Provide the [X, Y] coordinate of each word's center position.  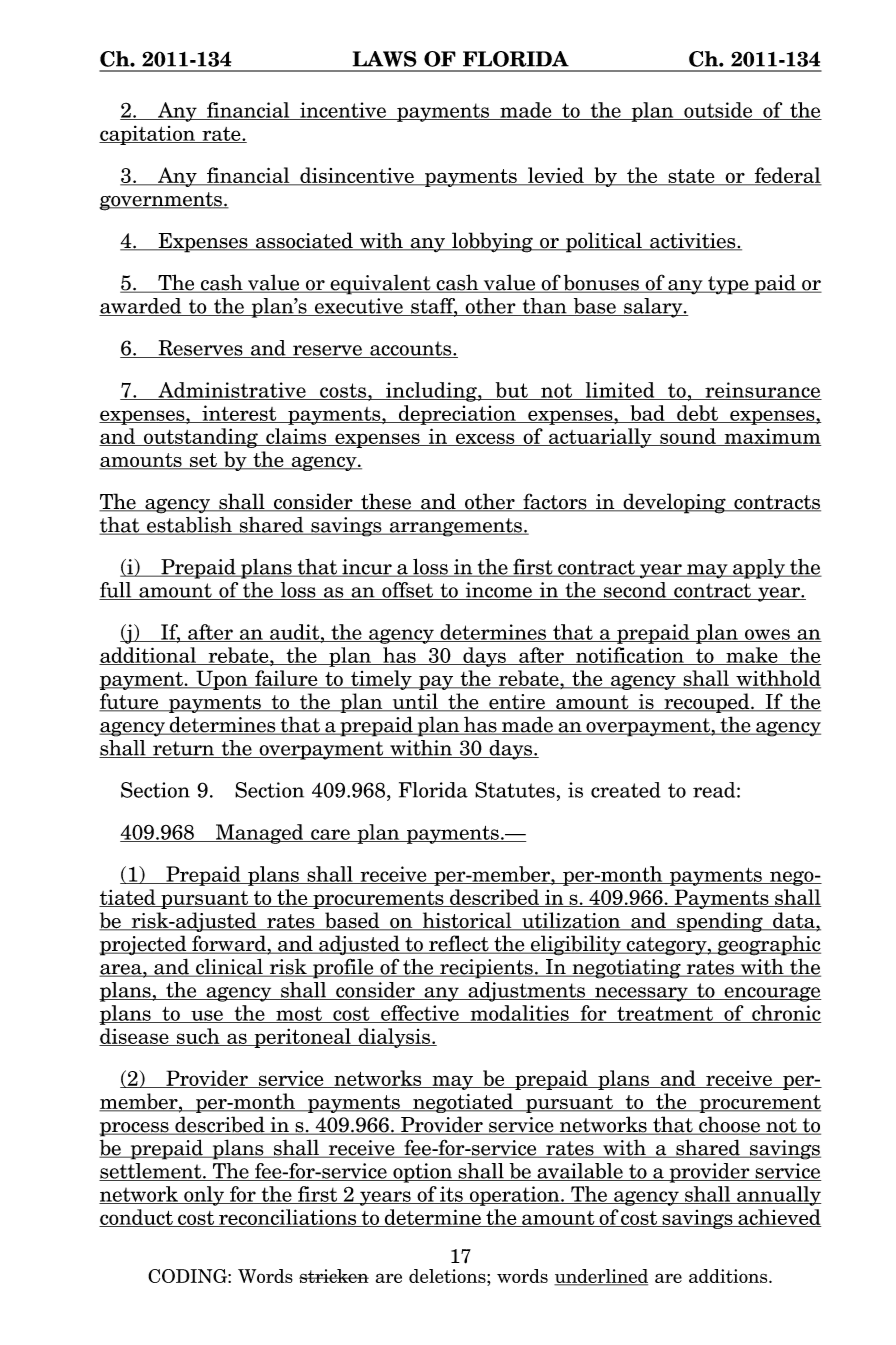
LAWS [385, 59]
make [752, 656]
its [451, 1195]
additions [729, 1276]
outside [718, 111]
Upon [222, 680]
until [415, 702]
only [204, 1196]
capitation [148, 135]
